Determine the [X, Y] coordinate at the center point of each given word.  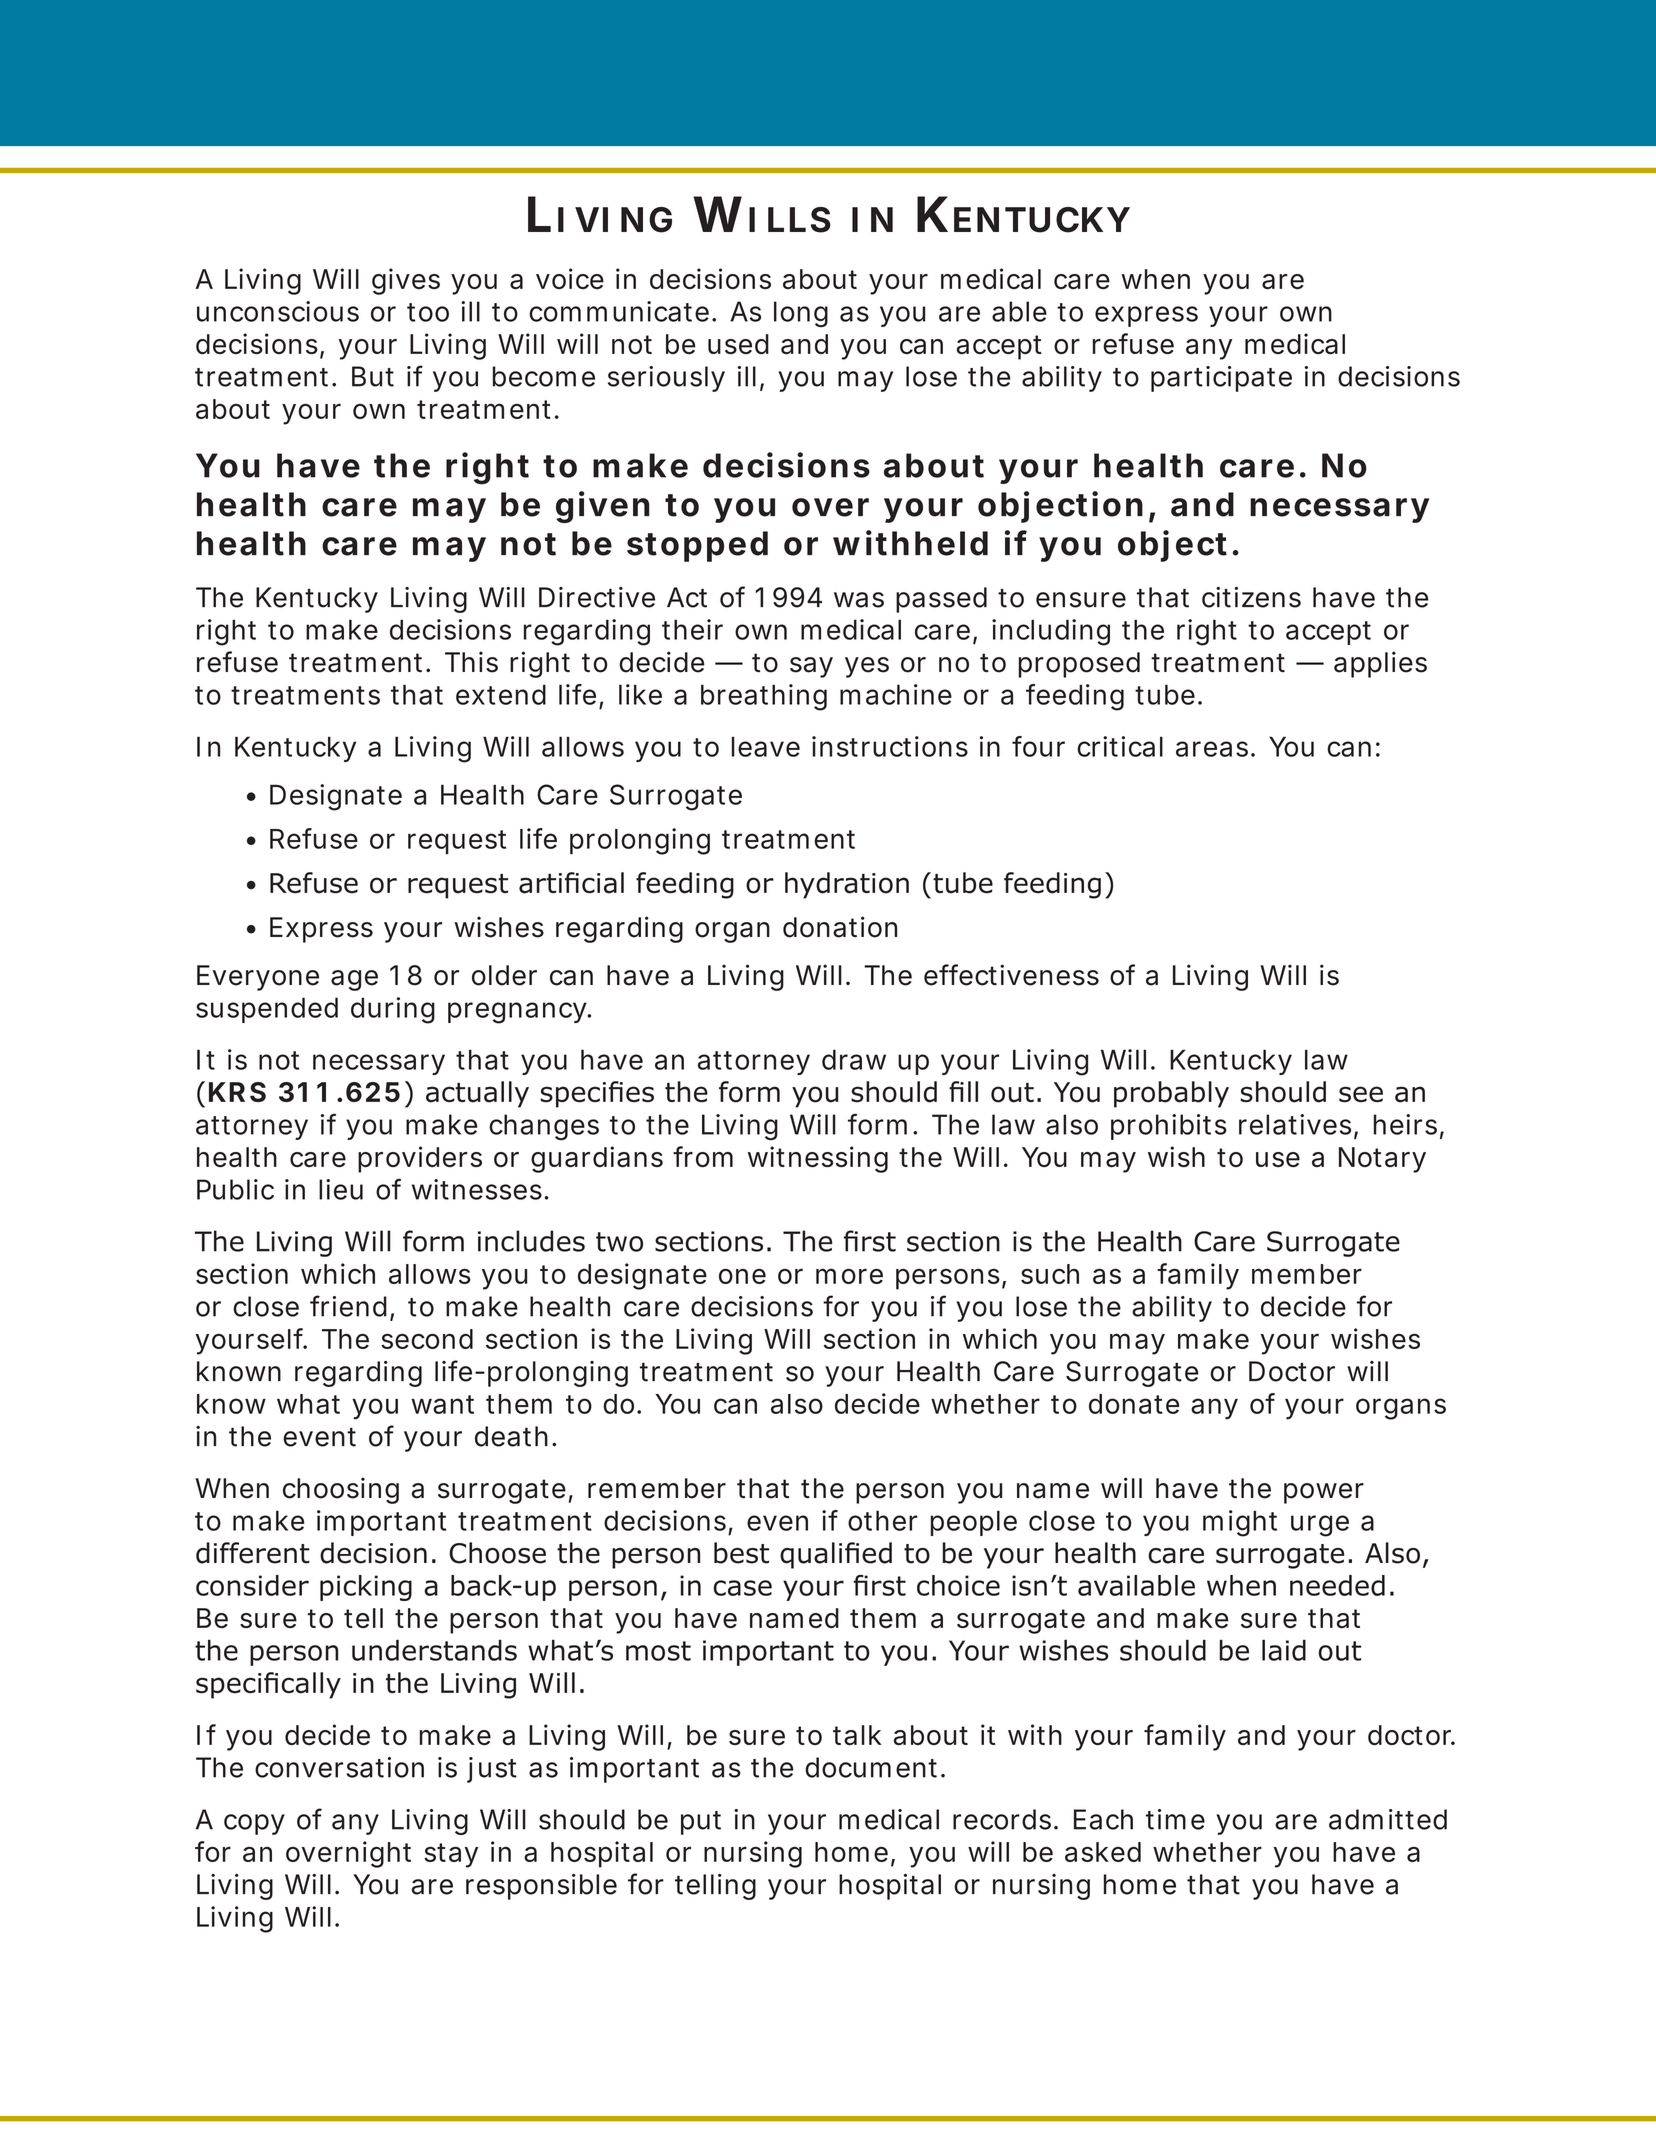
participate [1221, 379]
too [428, 312]
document [871, 1767]
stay [451, 1855]
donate [1134, 1404]
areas [1212, 749]
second [427, 1339]
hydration [847, 885]
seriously [666, 379]
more [849, 1276]
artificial [571, 883]
